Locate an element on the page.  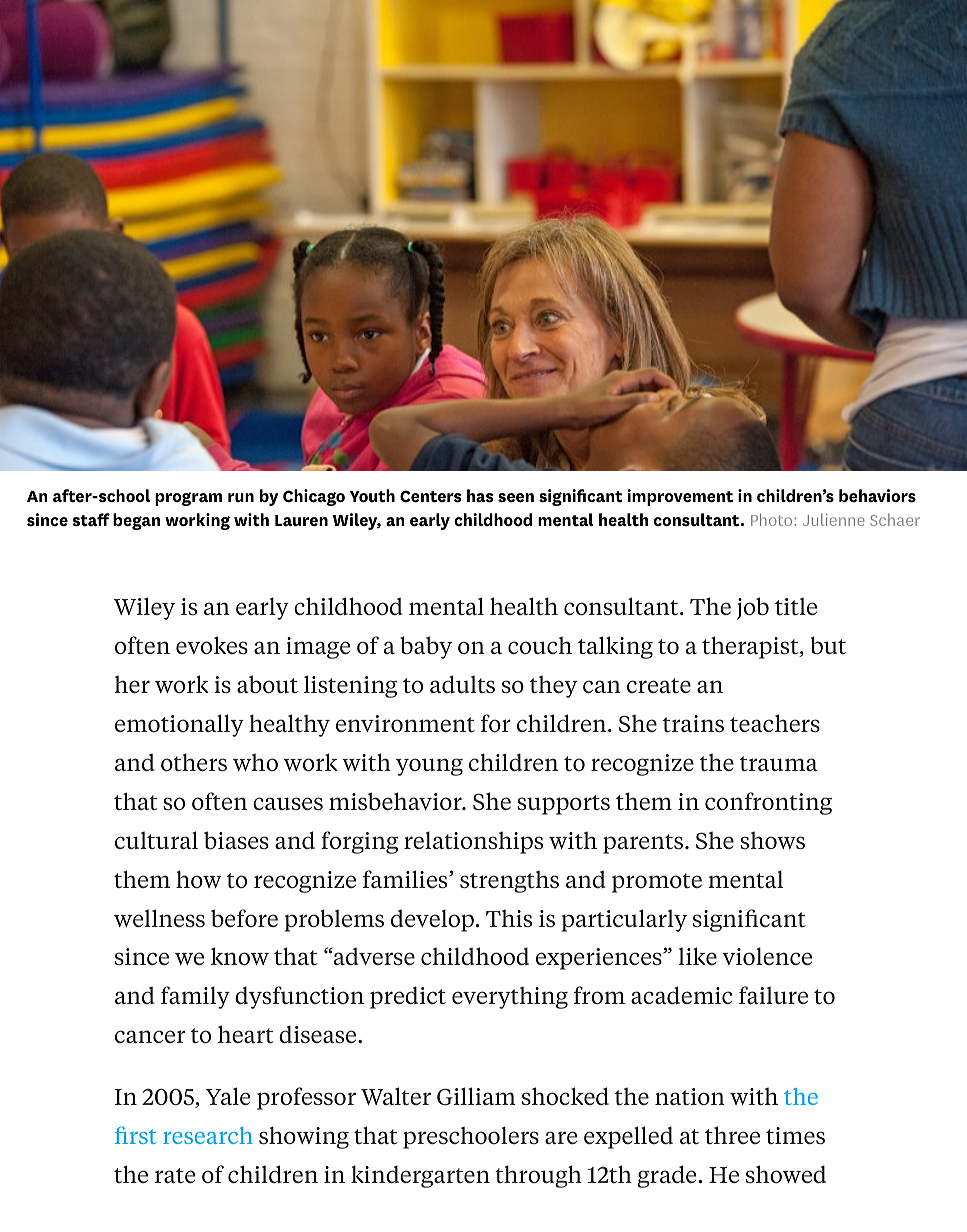
violence is located at coordinates (767, 956).
